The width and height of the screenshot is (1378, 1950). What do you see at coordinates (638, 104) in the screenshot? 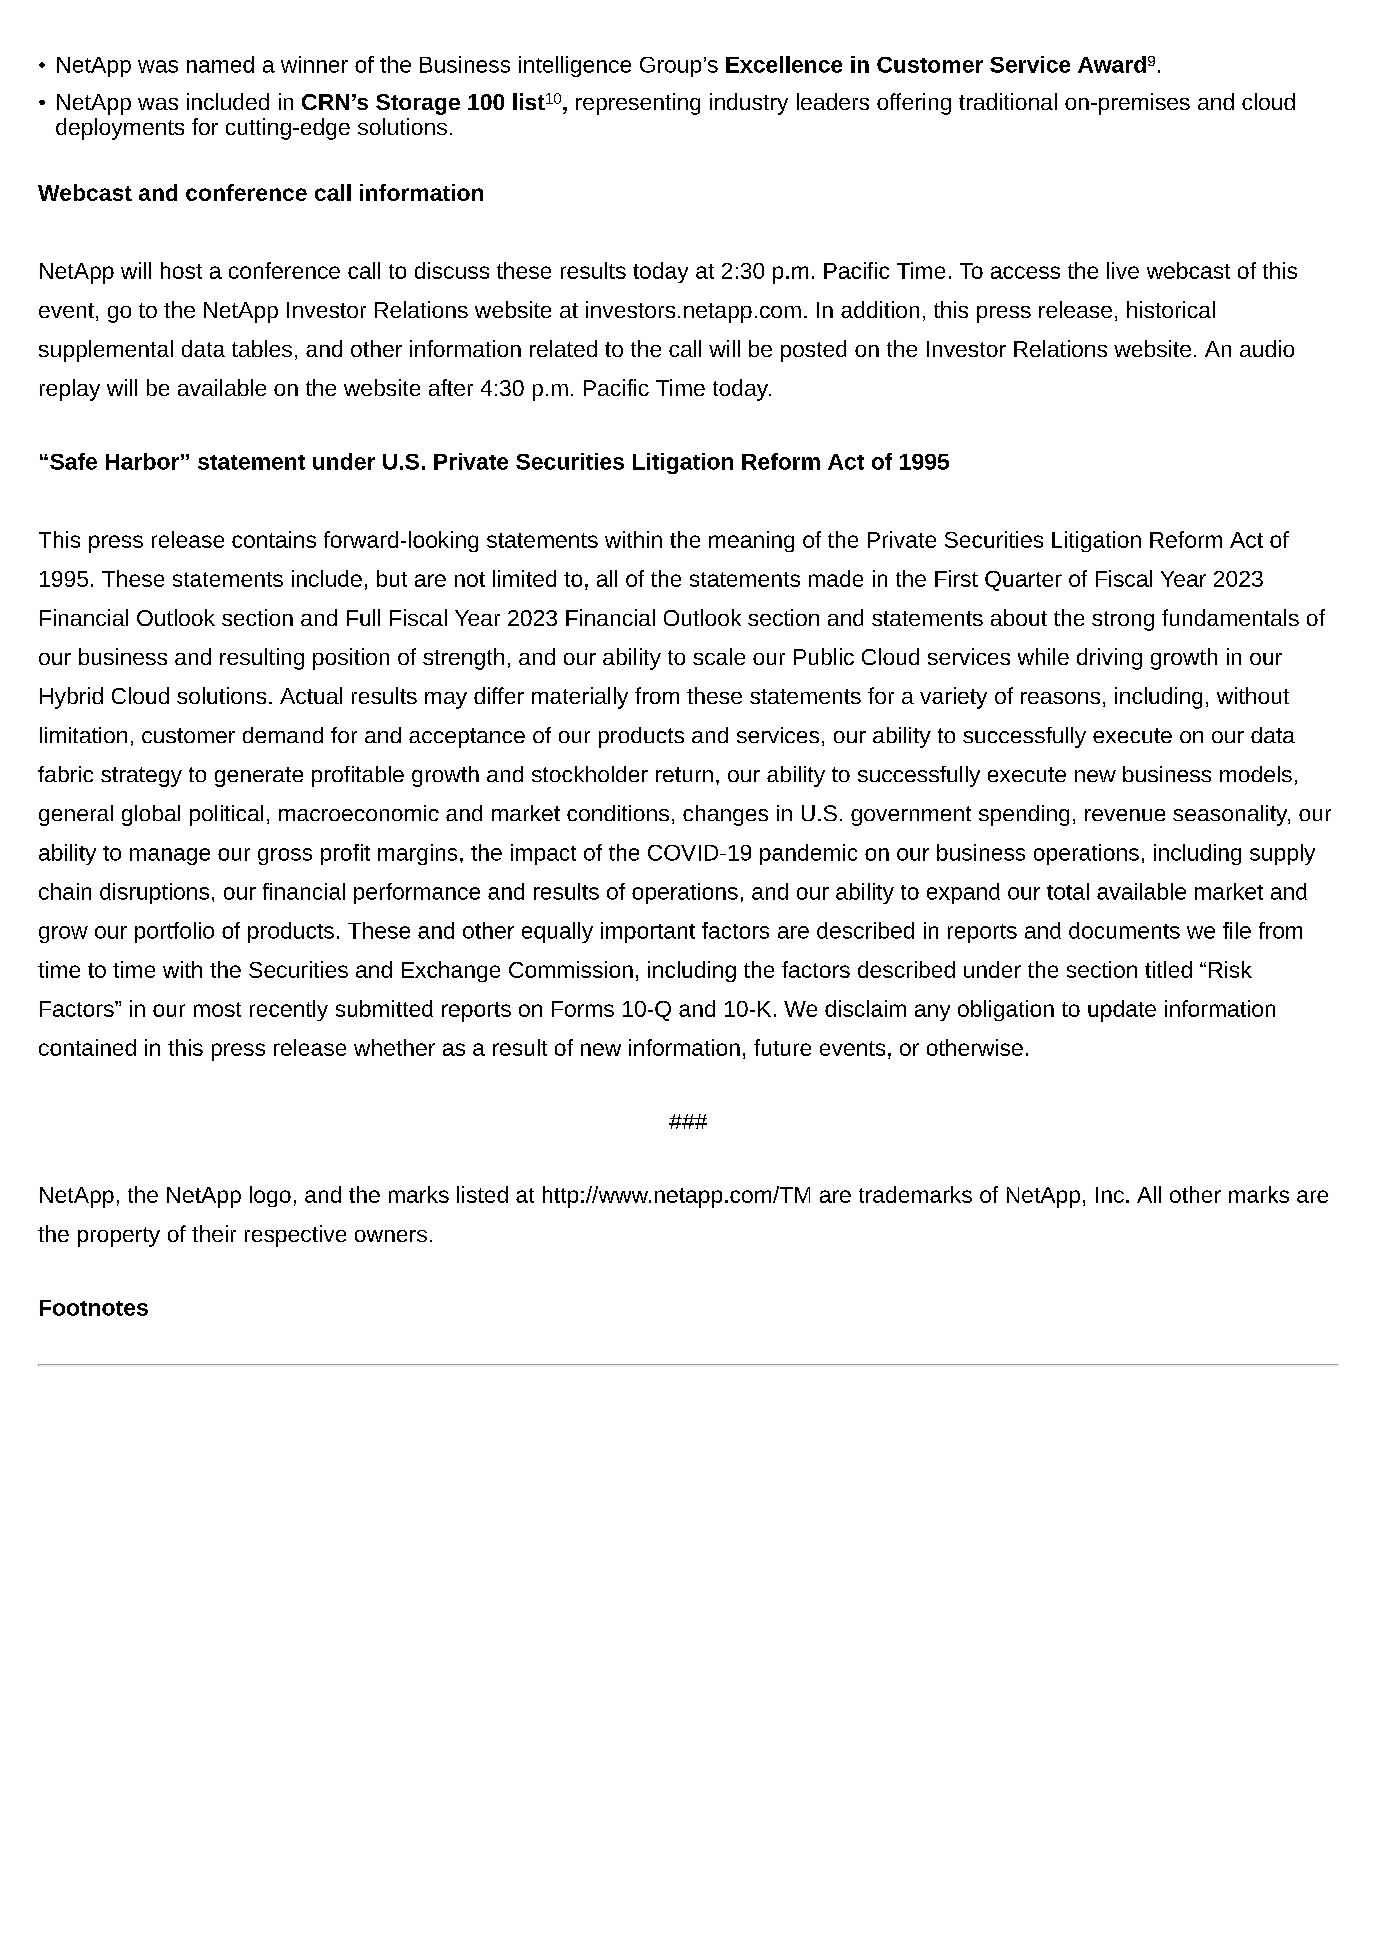
I see `representing` at bounding box center [638, 104].
